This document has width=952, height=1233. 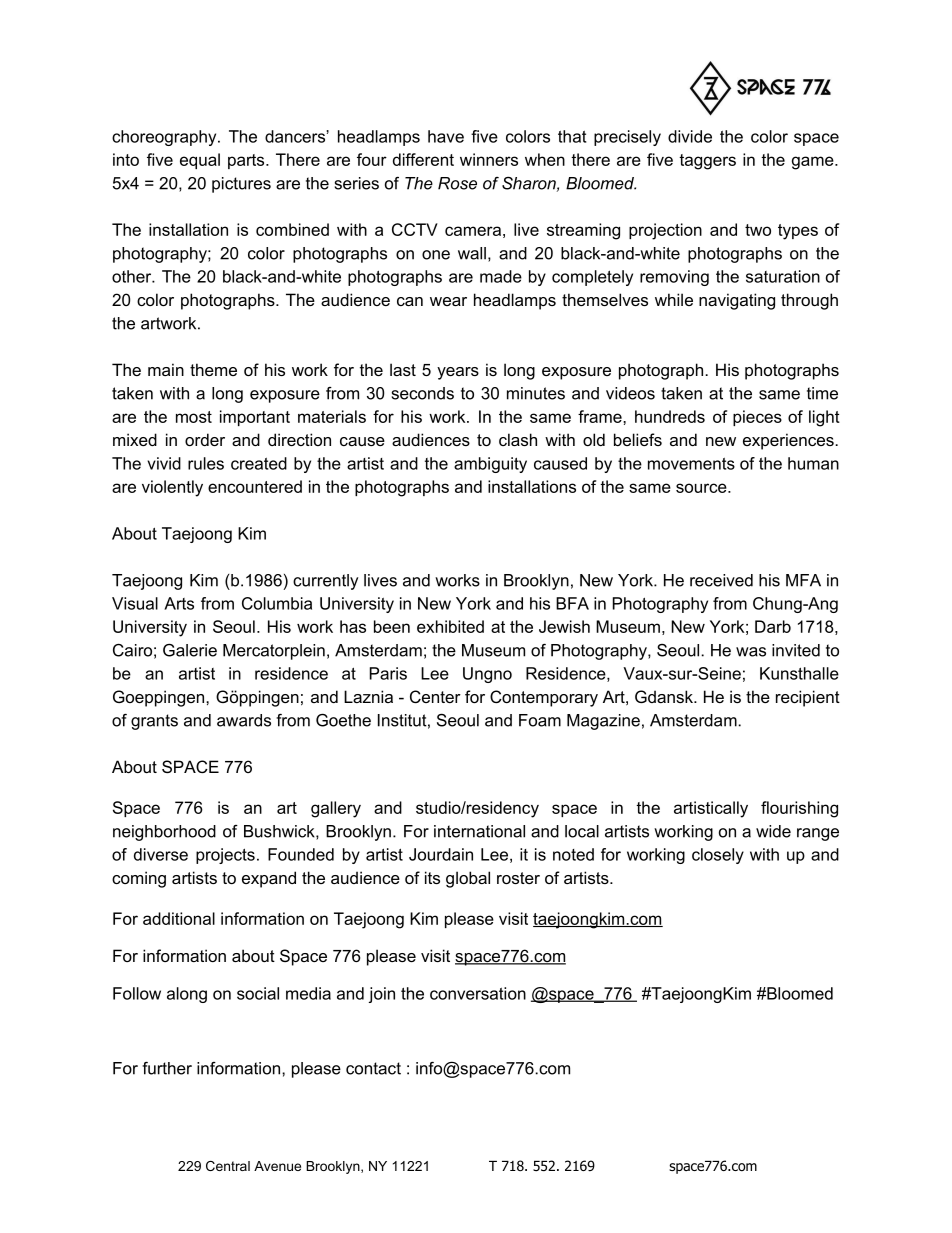 What do you see at coordinates (458, 373) in the document?
I see `years` at bounding box center [458, 373].
